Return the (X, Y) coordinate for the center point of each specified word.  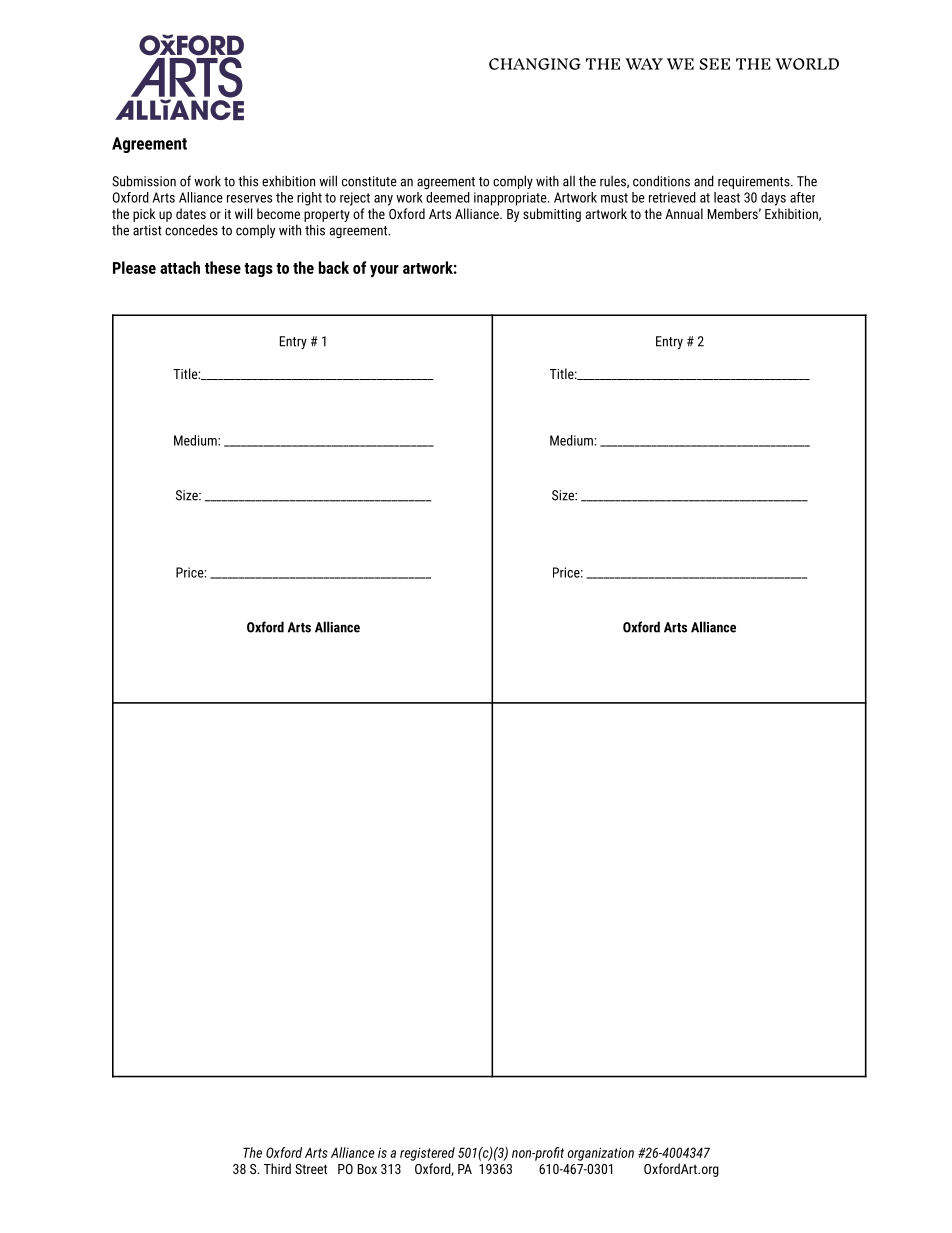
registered (427, 1154)
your (384, 271)
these (223, 267)
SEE (714, 64)
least (727, 197)
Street (311, 1169)
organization (601, 1154)
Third (277, 1168)
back (334, 267)
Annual (684, 213)
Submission (144, 181)
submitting (552, 215)
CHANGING (535, 64)
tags (258, 270)
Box (367, 1169)
